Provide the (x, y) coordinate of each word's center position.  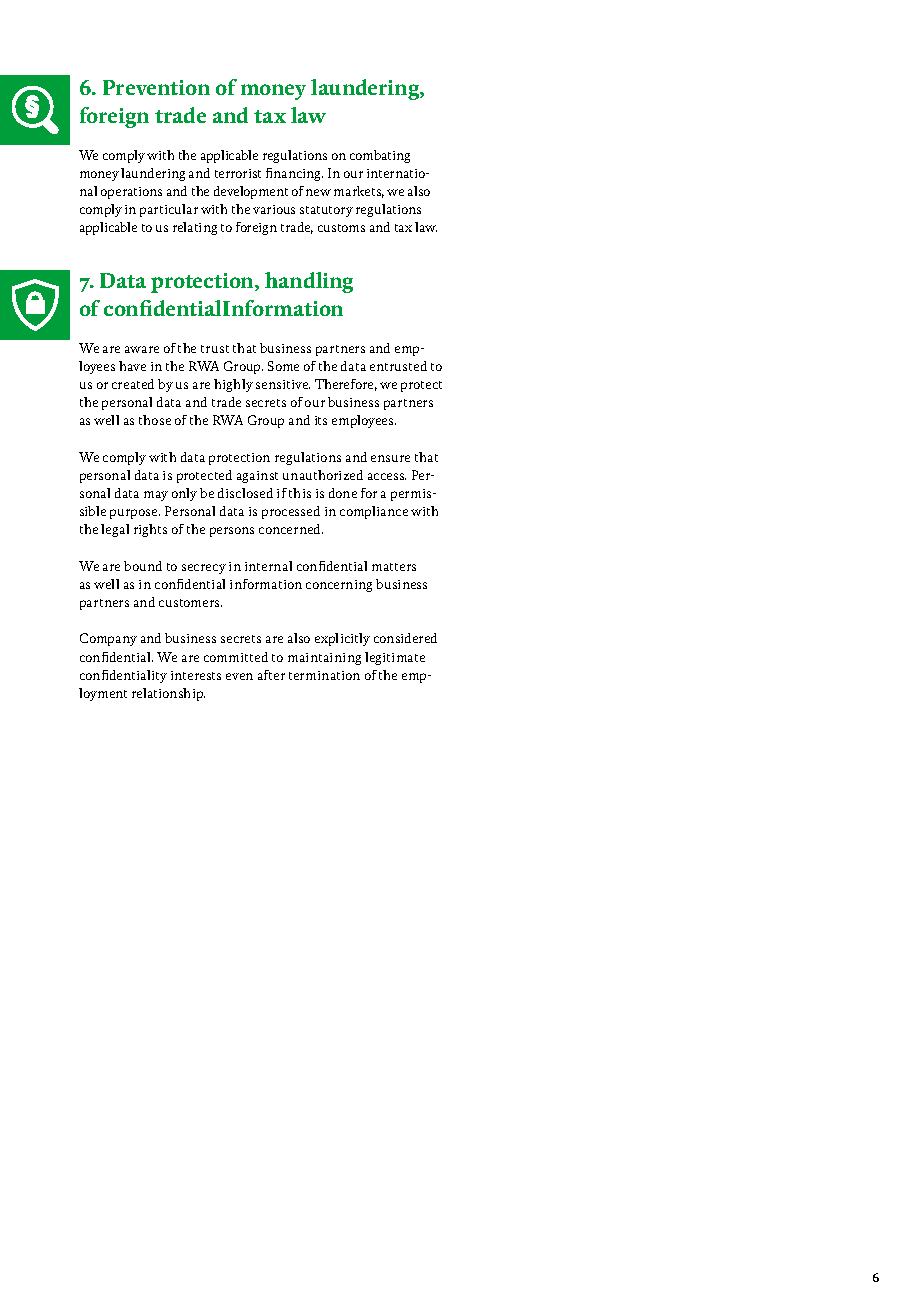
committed (236, 657)
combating (380, 156)
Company (108, 639)
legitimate (395, 658)
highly (233, 385)
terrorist (238, 173)
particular (169, 210)
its (321, 420)
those (155, 420)
